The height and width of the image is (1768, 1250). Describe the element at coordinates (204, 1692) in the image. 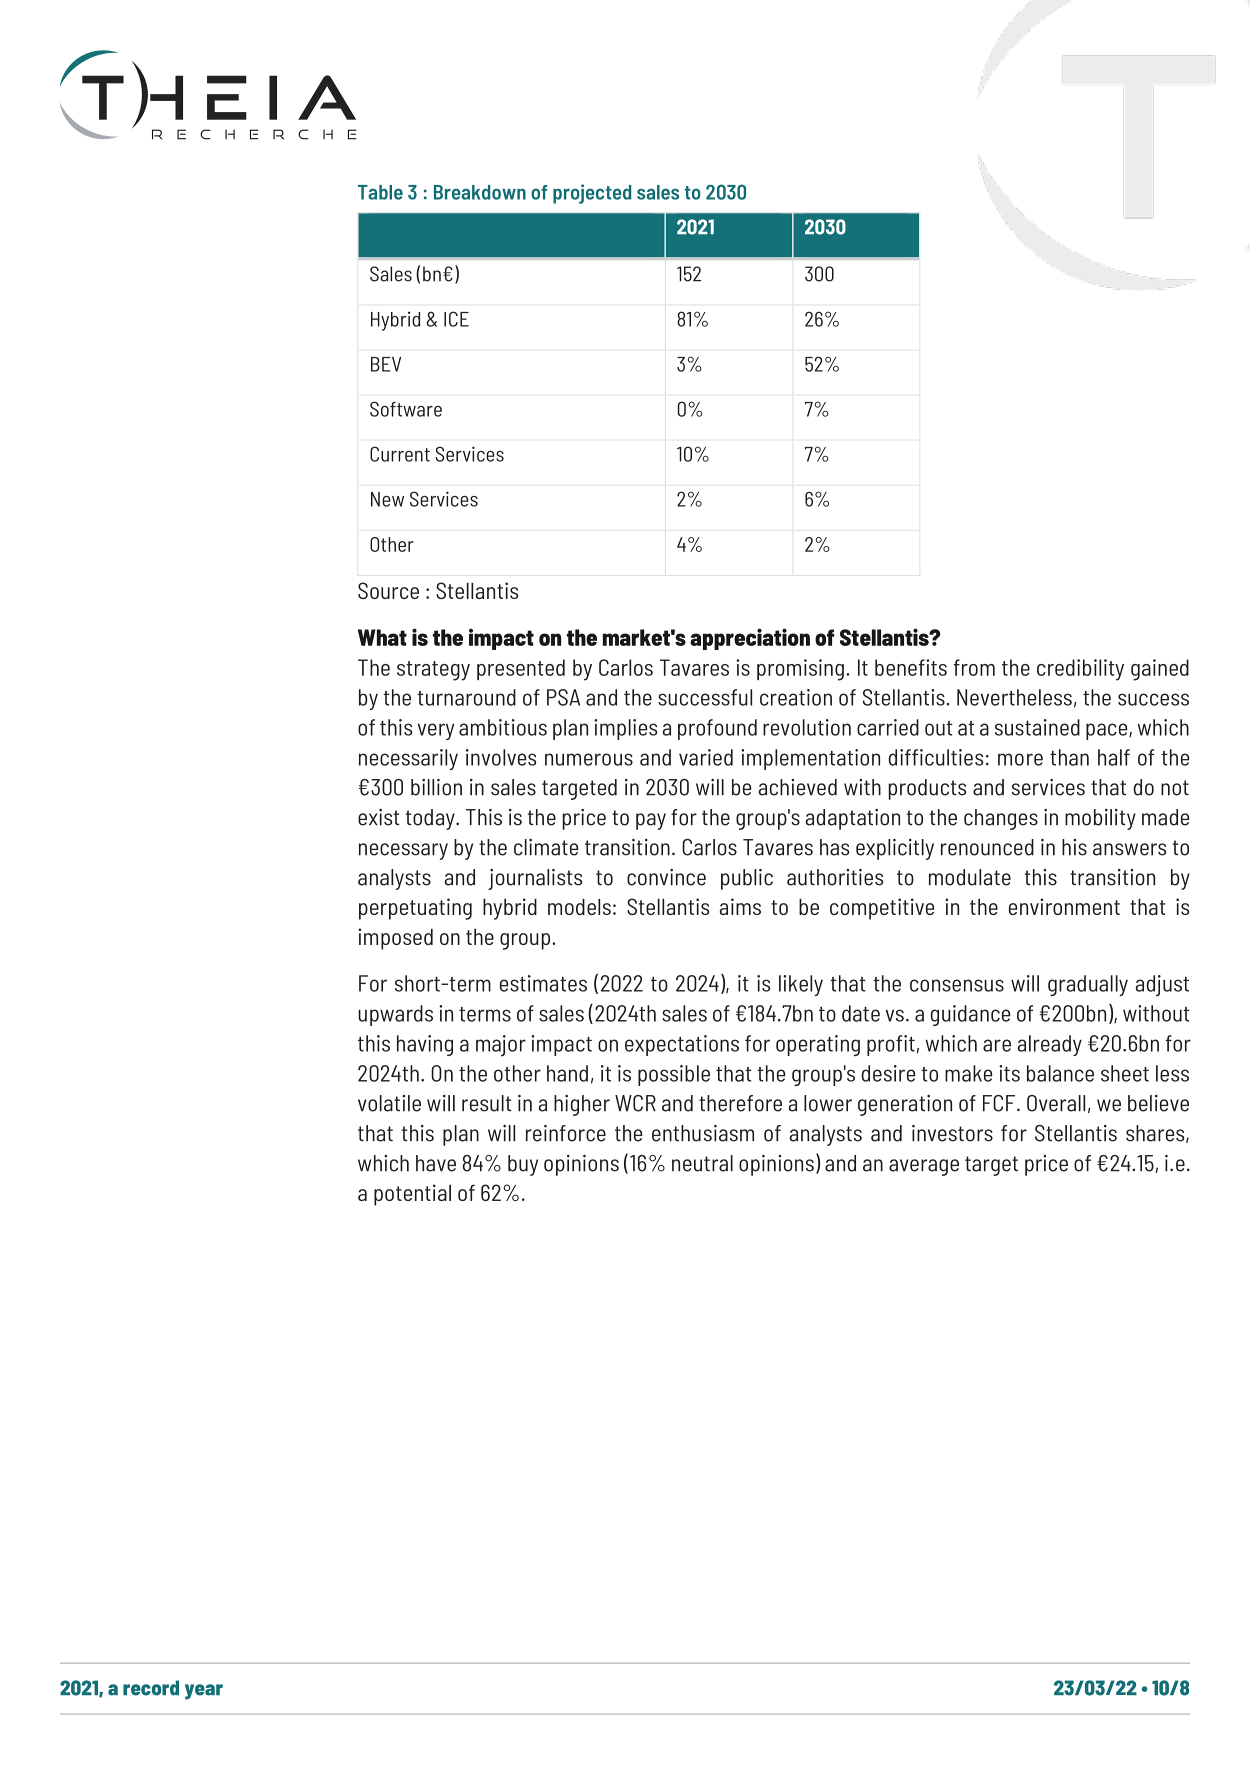

I see `year` at that location.
